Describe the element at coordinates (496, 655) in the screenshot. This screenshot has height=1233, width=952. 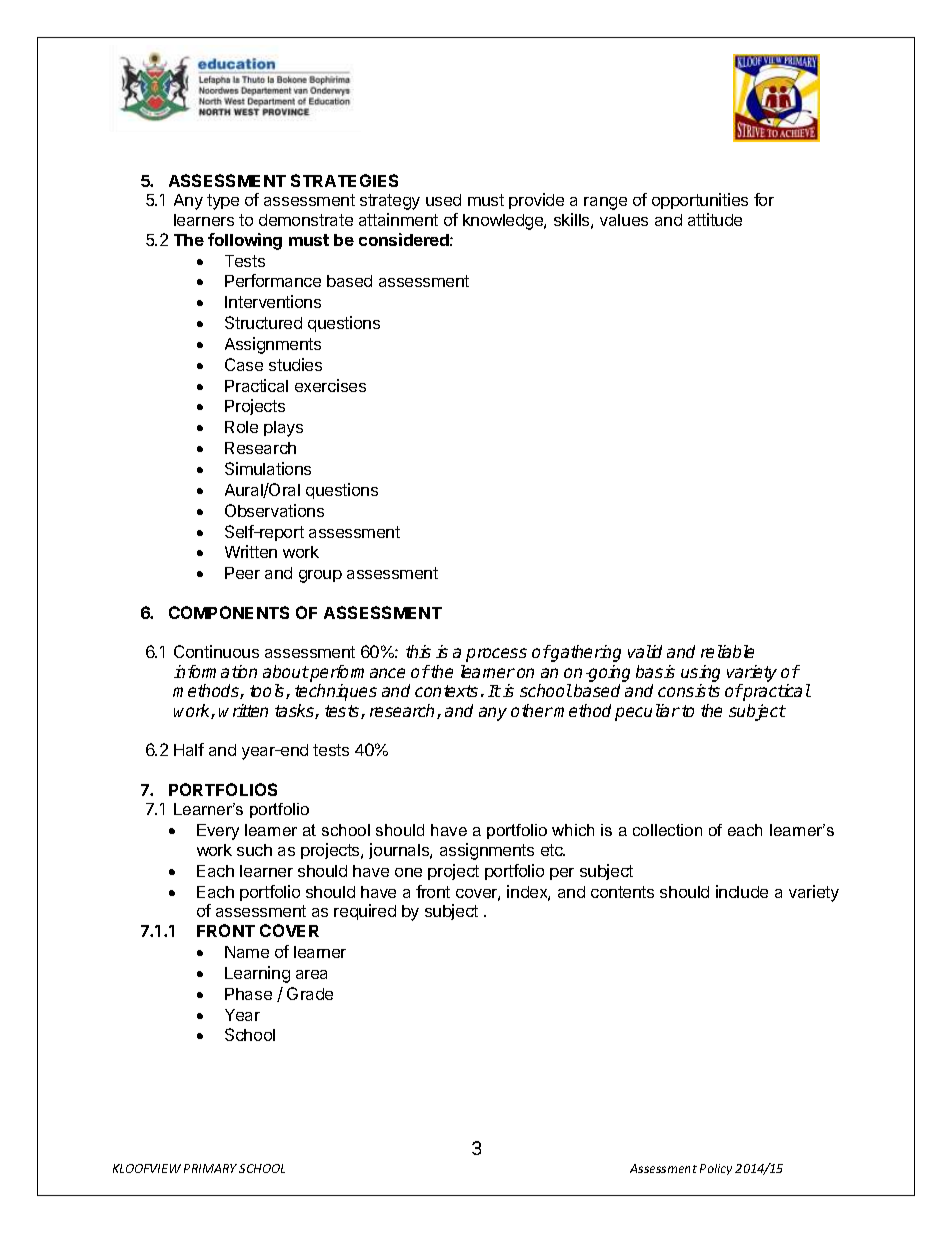
I see `process` at that location.
